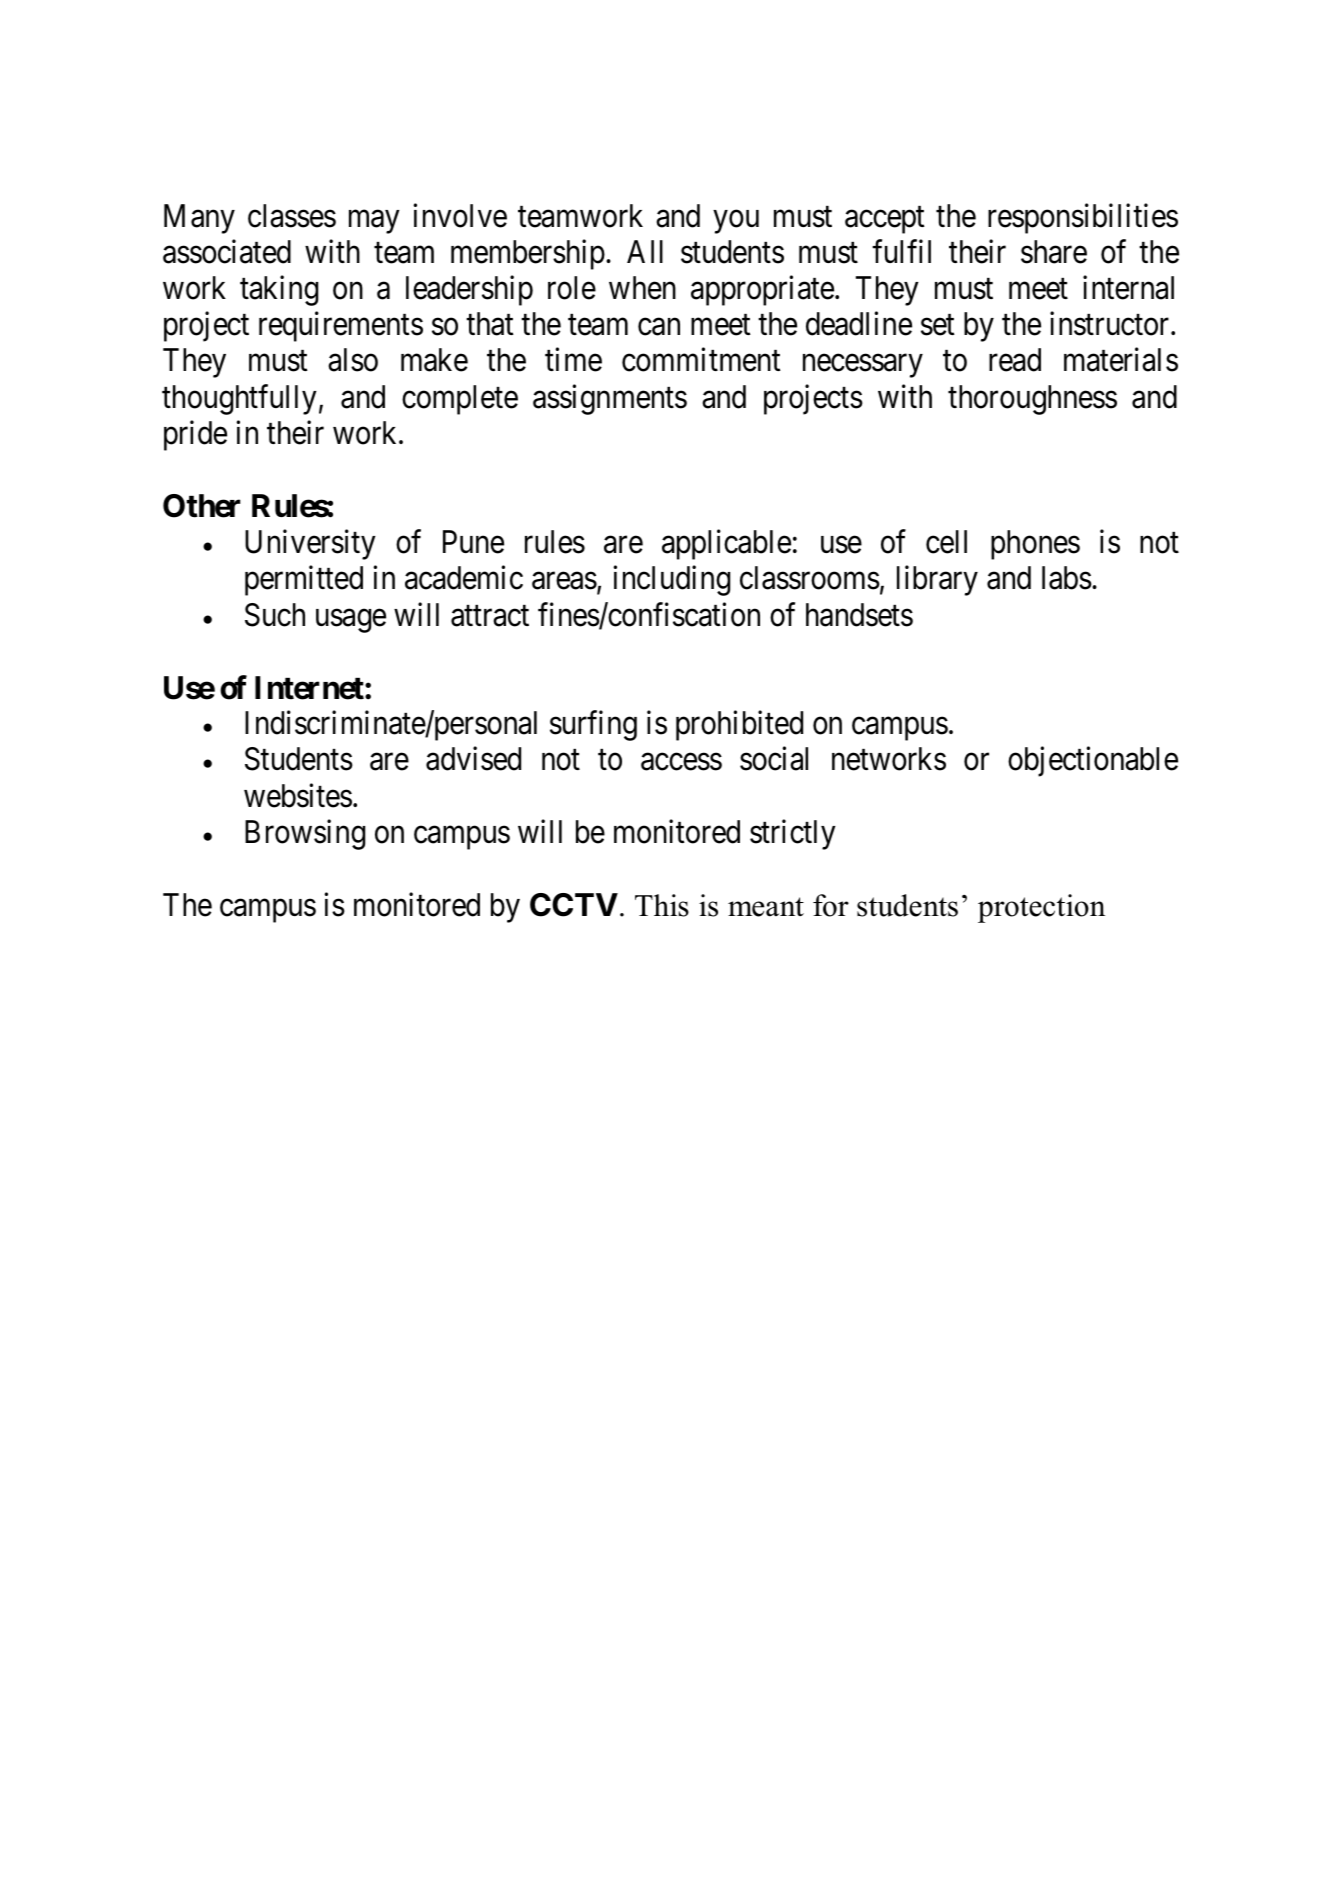 The height and width of the screenshot is (1896, 1341). Describe the element at coordinates (671, 581) in the screenshot. I see `including` at that location.
